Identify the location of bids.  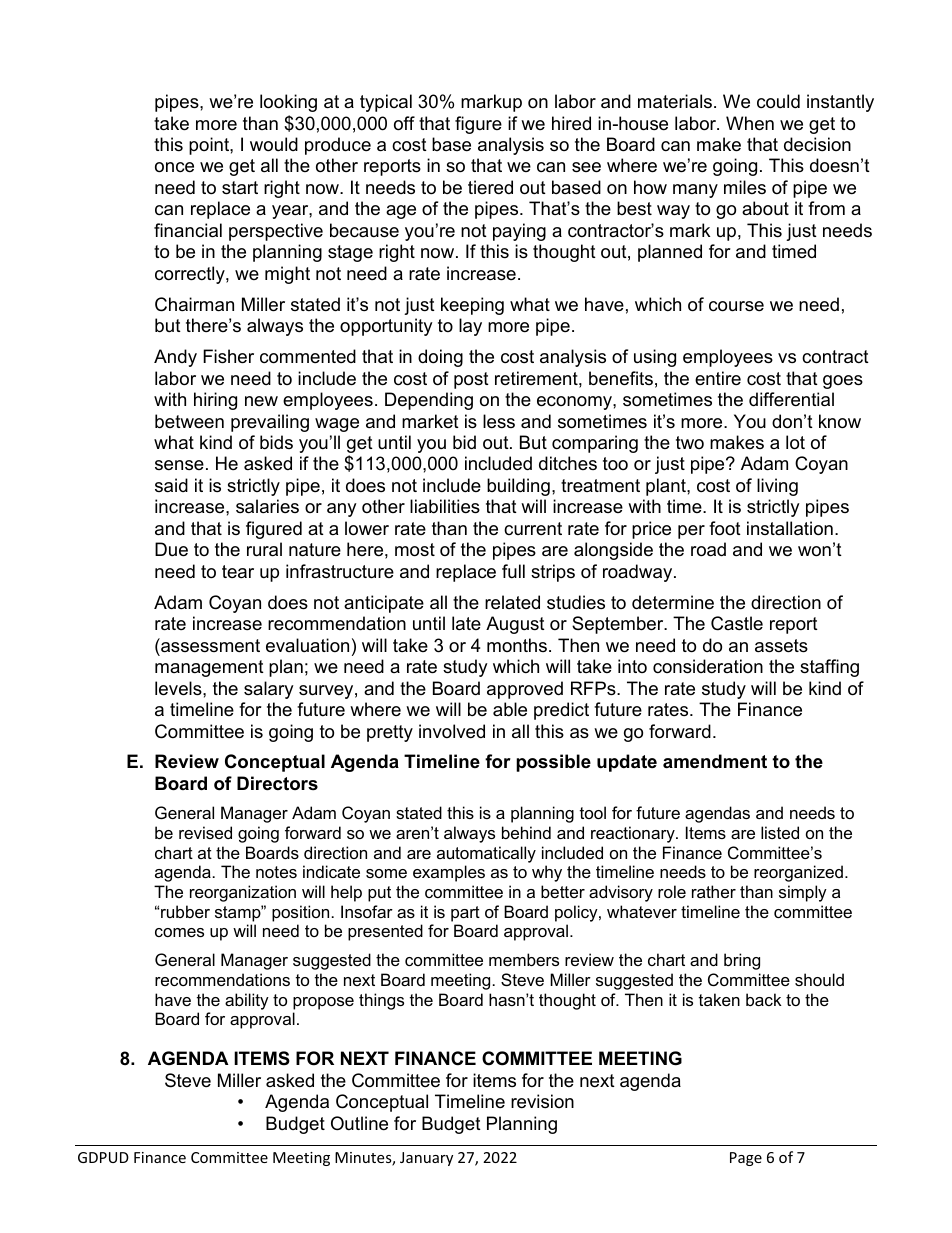
(276, 442).
